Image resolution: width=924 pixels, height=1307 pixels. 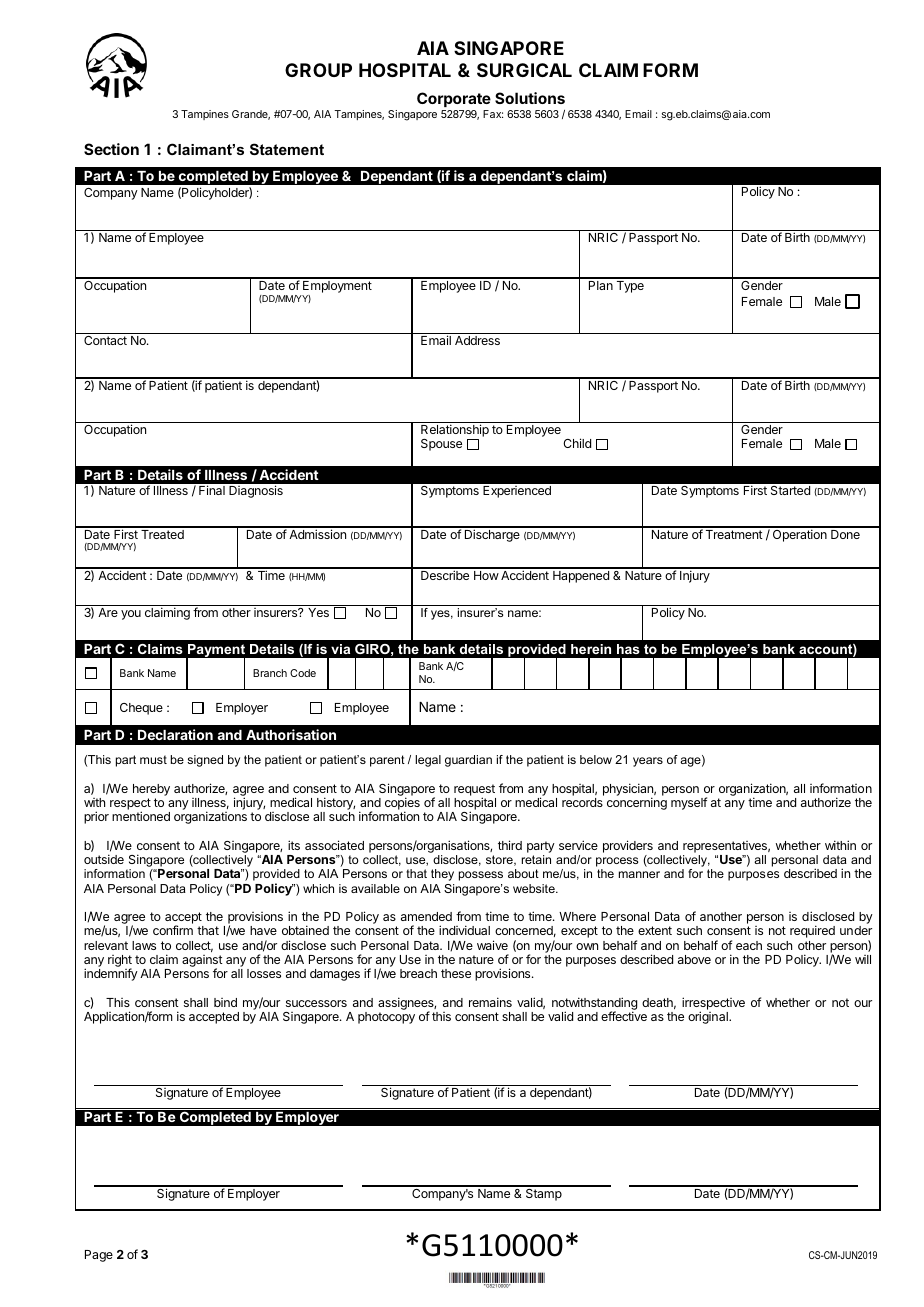 I want to click on myself, so click(x=689, y=803).
